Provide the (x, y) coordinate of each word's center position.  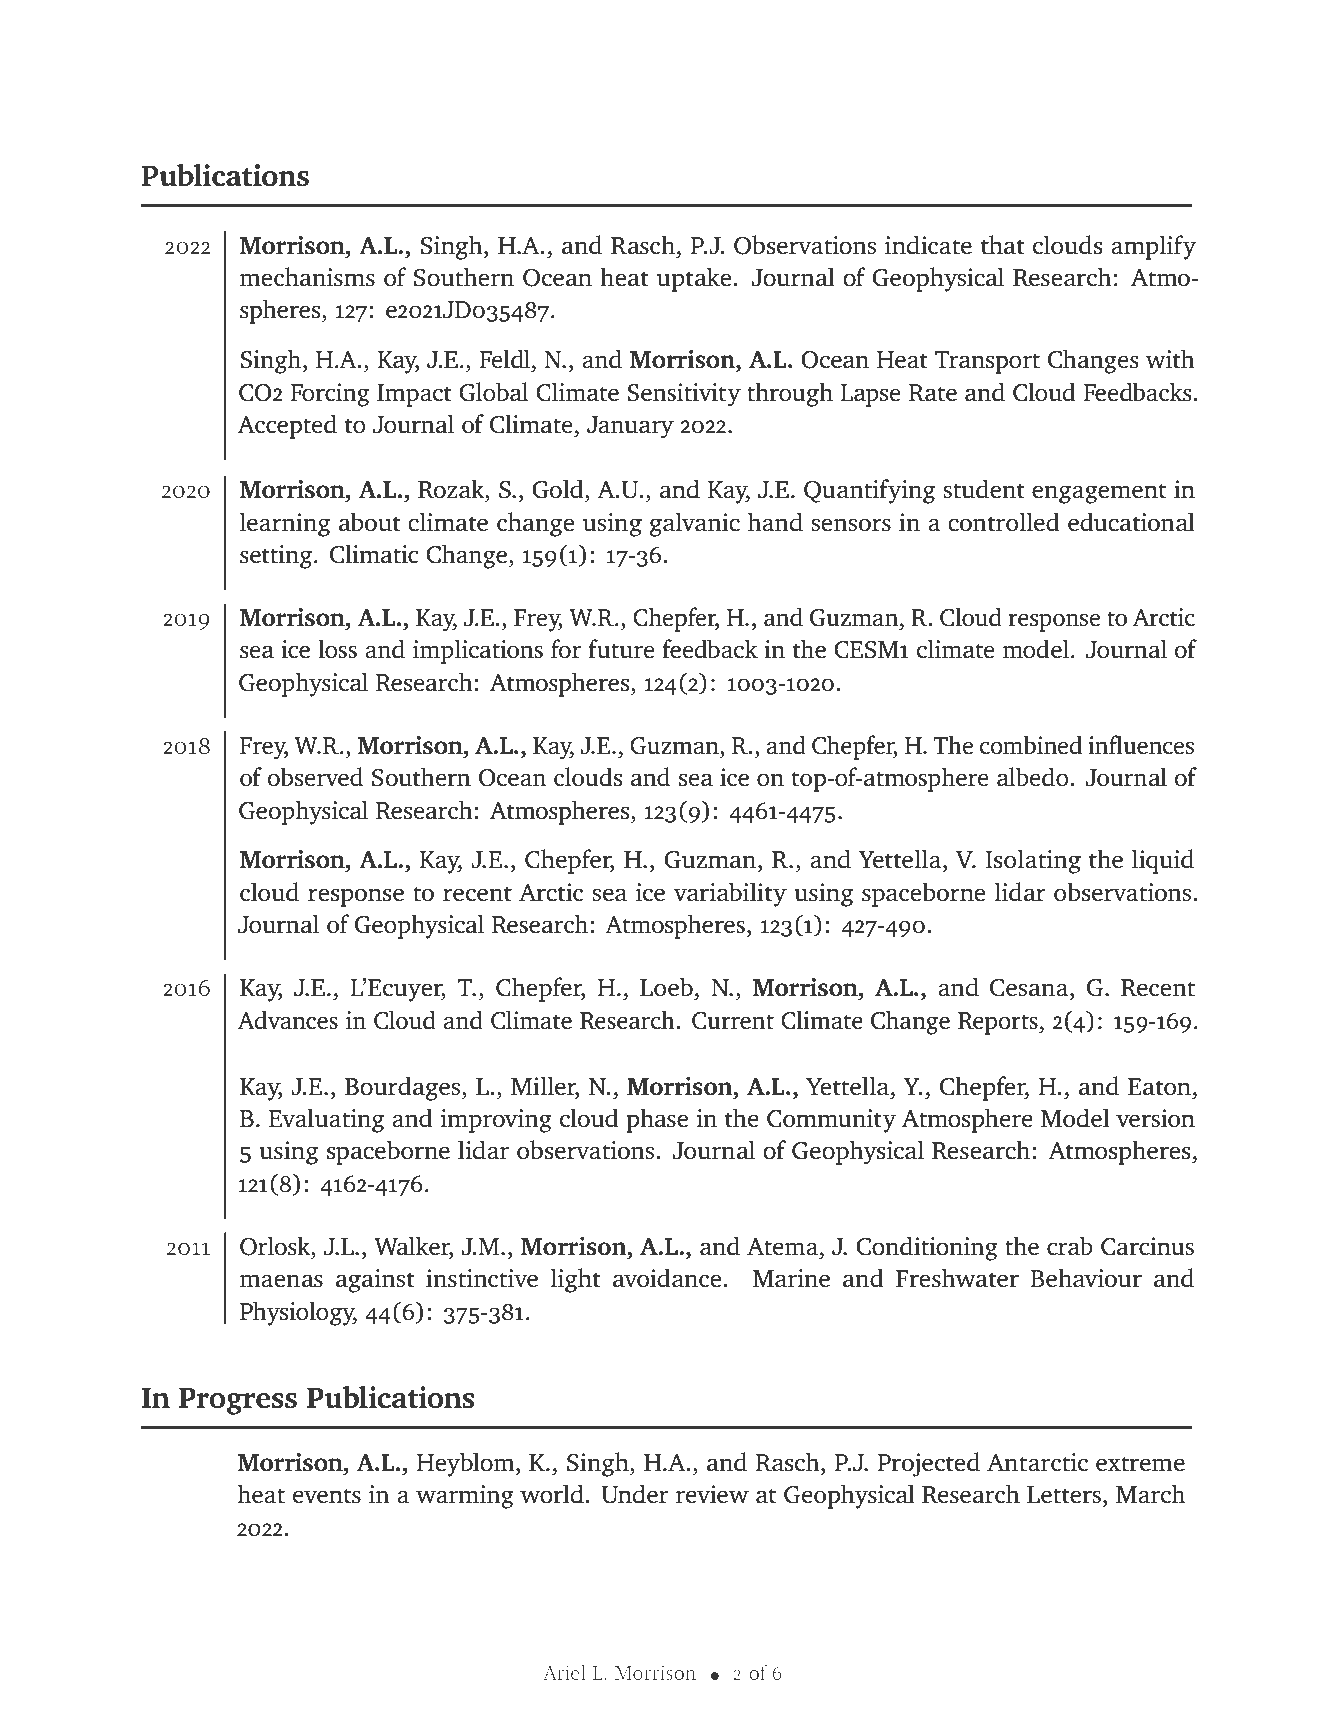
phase (657, 1120)
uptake (694, 279)
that (1003, 244)
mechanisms (307, 277)
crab (1070, 1245)
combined (1031, 745)
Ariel (564, 1672)
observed (315, 777)
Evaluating (327, 1120)
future (621, 649)
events (327, 1496)
